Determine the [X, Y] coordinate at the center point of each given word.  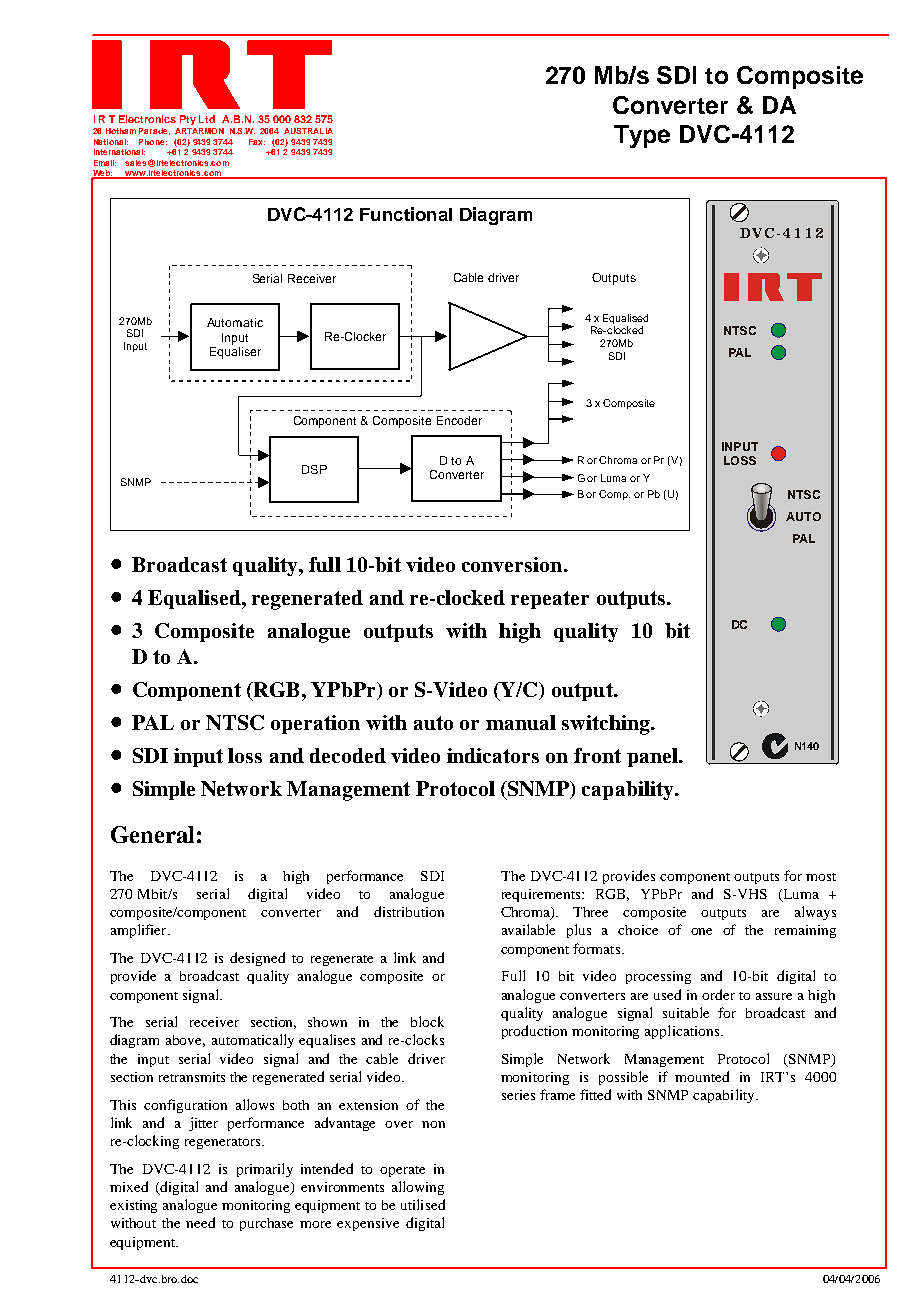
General [152, 834]
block [427, 1021]
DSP [314, 469]
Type [642, 136]
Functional [406, 214]
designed [257, 959]
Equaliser [235, 351]
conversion [513, 564]
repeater [550, 600]
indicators [493, 755]
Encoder [459, 420]
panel [653, 757]
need [200, 1222]
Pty [188, 120]
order [718, 994]
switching [607, 725]
